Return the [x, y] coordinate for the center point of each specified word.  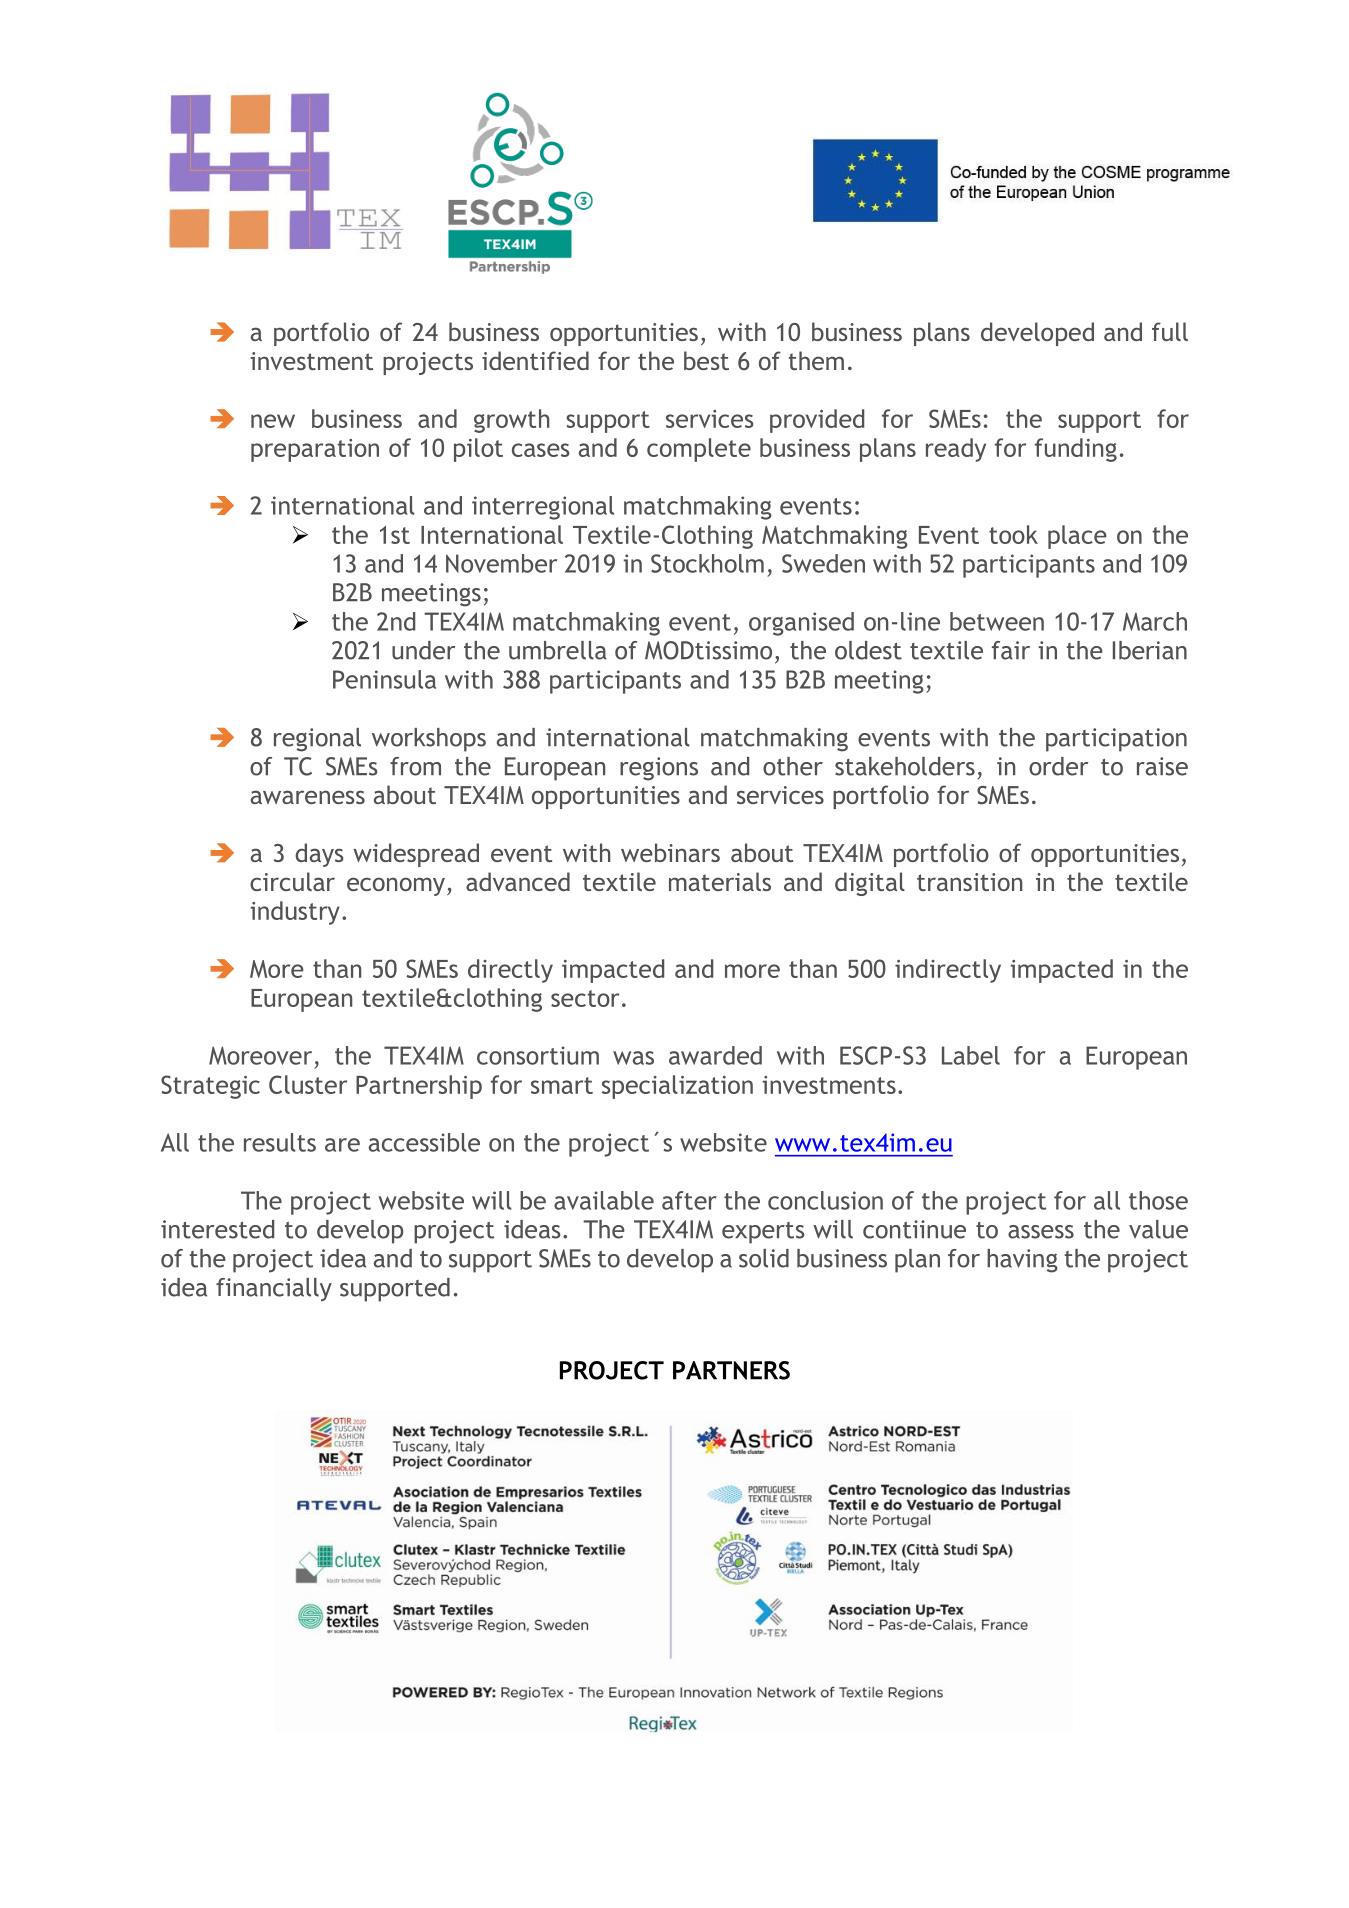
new [273, 421]
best [706, 360]
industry [295, 913]
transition [969, 882]
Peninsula [384, 679]
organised [801, 624]
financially [274, 1290]
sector [585, 998]
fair [1011, 650]
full [1170, 331]
